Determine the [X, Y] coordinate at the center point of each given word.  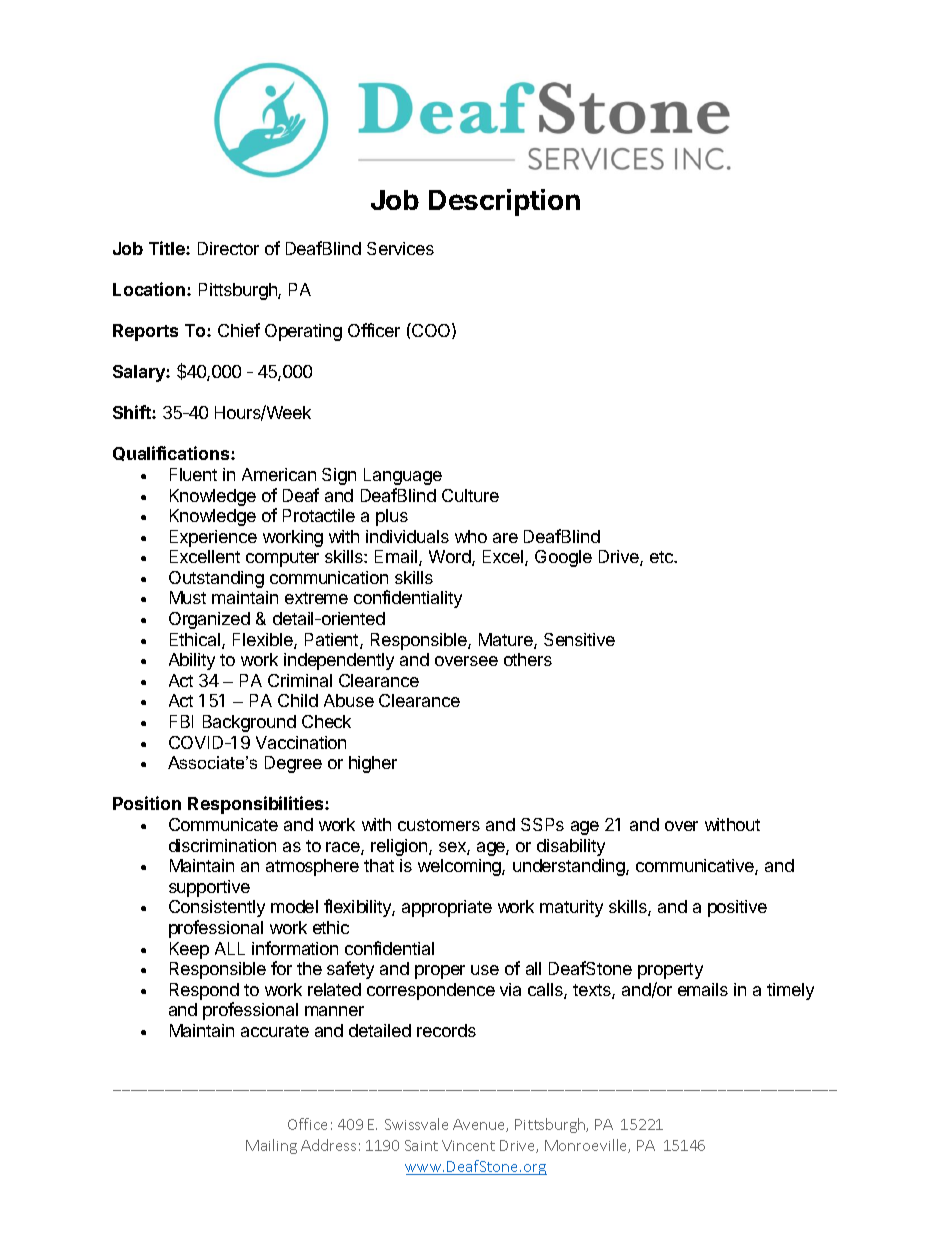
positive [737, 908]
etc [662, 557]
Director [228, 248]
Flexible [264, 641]
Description [504, 202]
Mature [507, 641]
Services [400, 248]
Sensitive [579, 639]
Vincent [468, 1145]
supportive [209, 888]
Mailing [271, 1146]
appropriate [447, 908]
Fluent [193, 474]
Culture [470, 495]
